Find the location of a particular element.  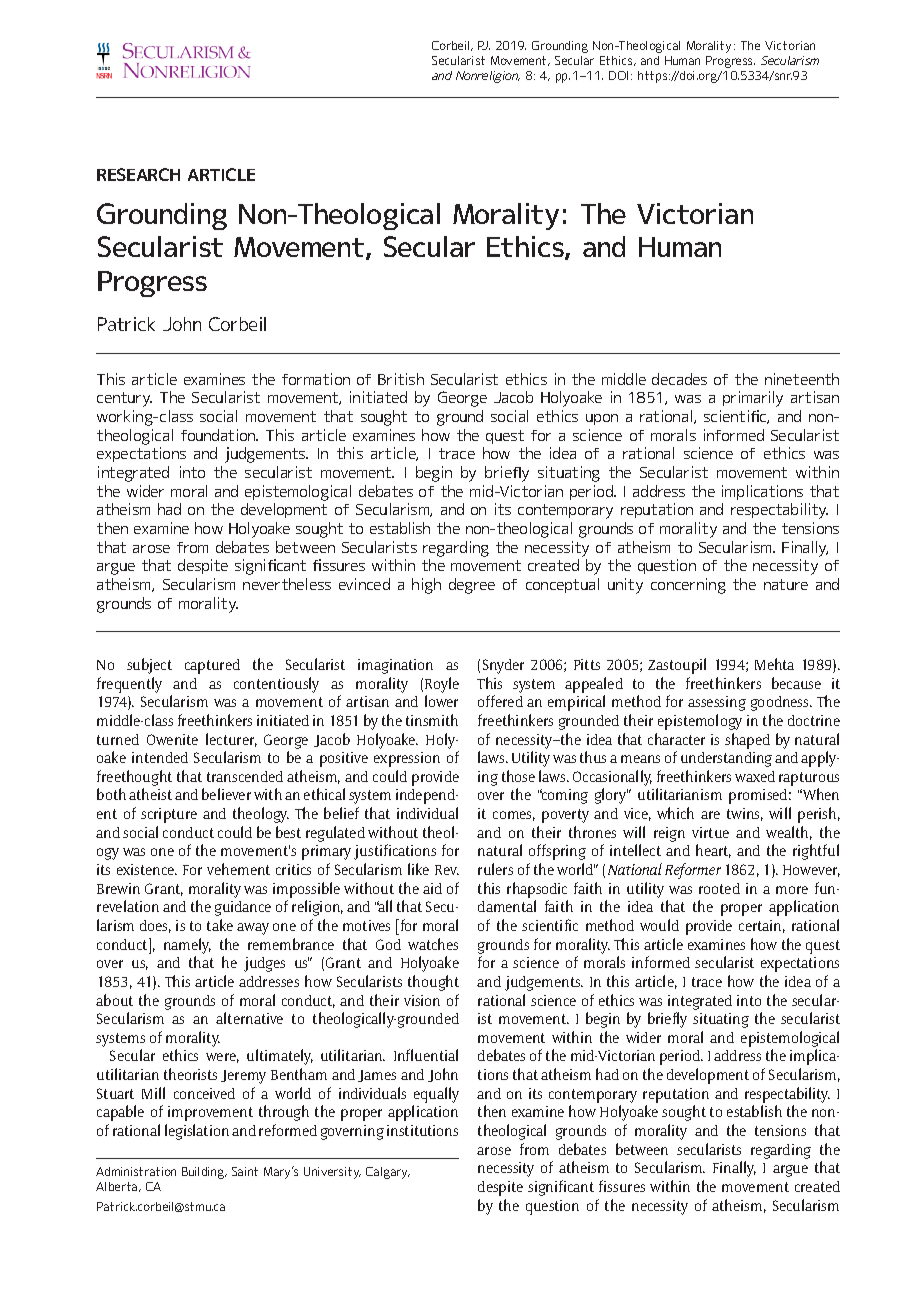

believer is located at coordinates (226, 794).
